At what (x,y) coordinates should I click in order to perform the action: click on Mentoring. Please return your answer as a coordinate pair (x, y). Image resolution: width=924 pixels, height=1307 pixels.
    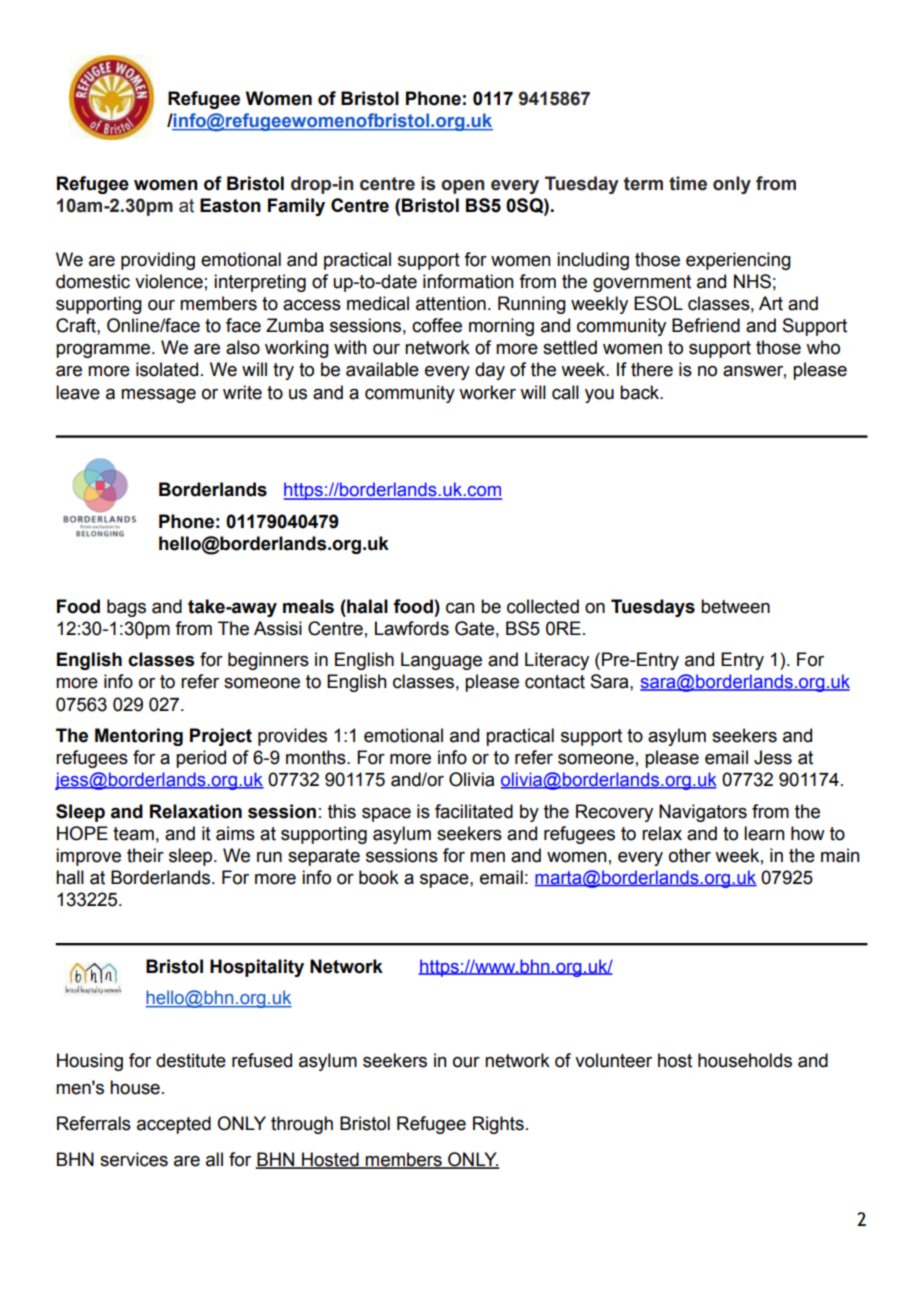
    Looking at the image, I should click on (139, 737).
